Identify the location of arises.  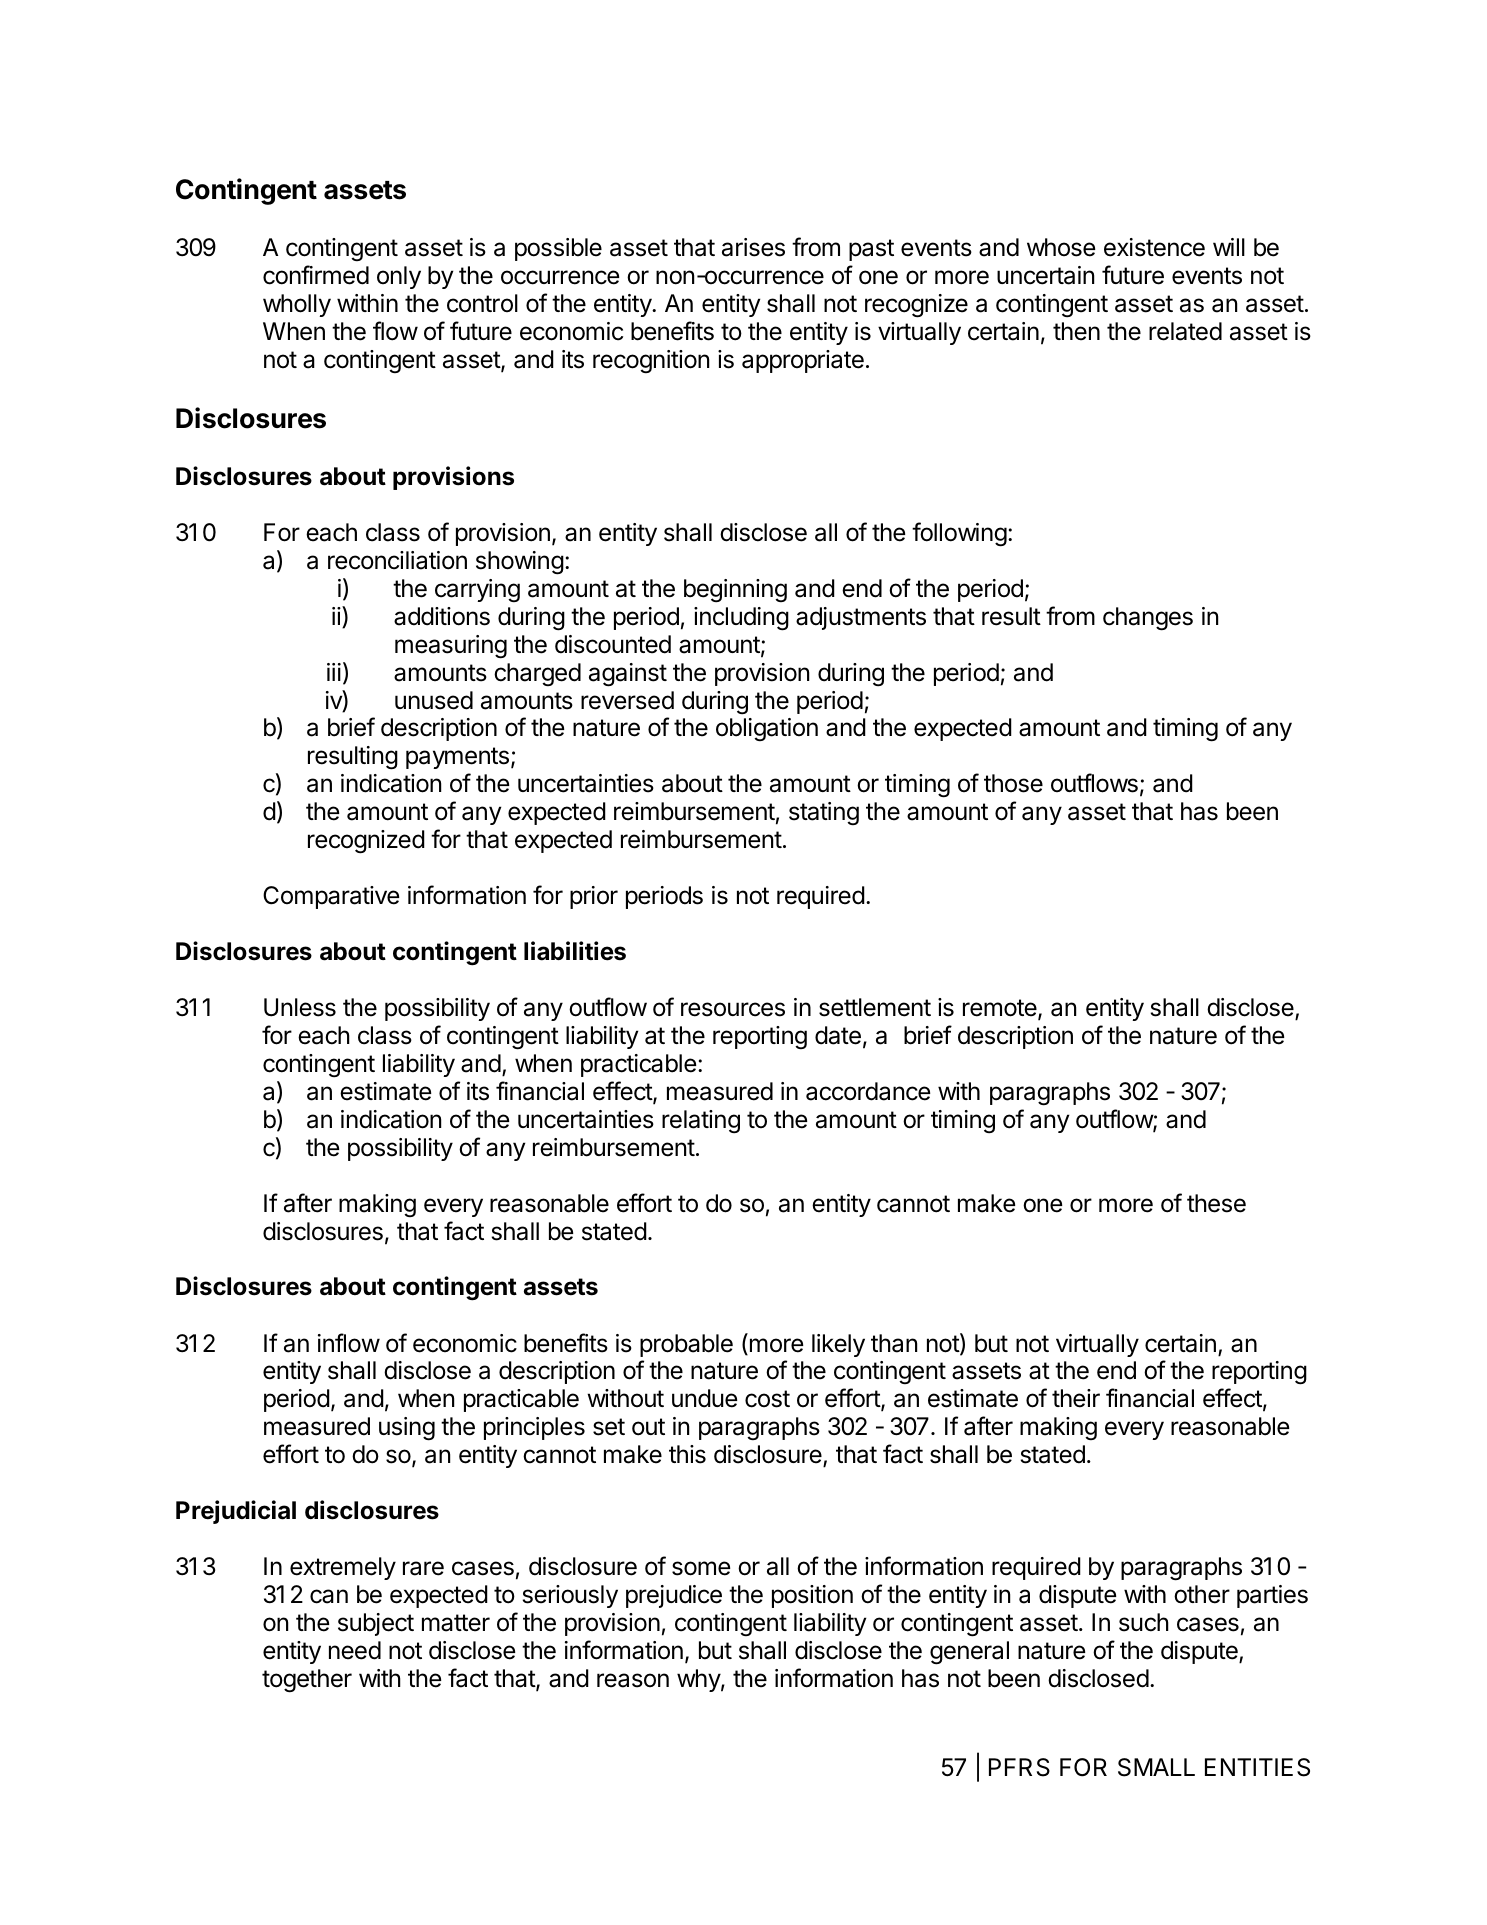
(753, 247).
